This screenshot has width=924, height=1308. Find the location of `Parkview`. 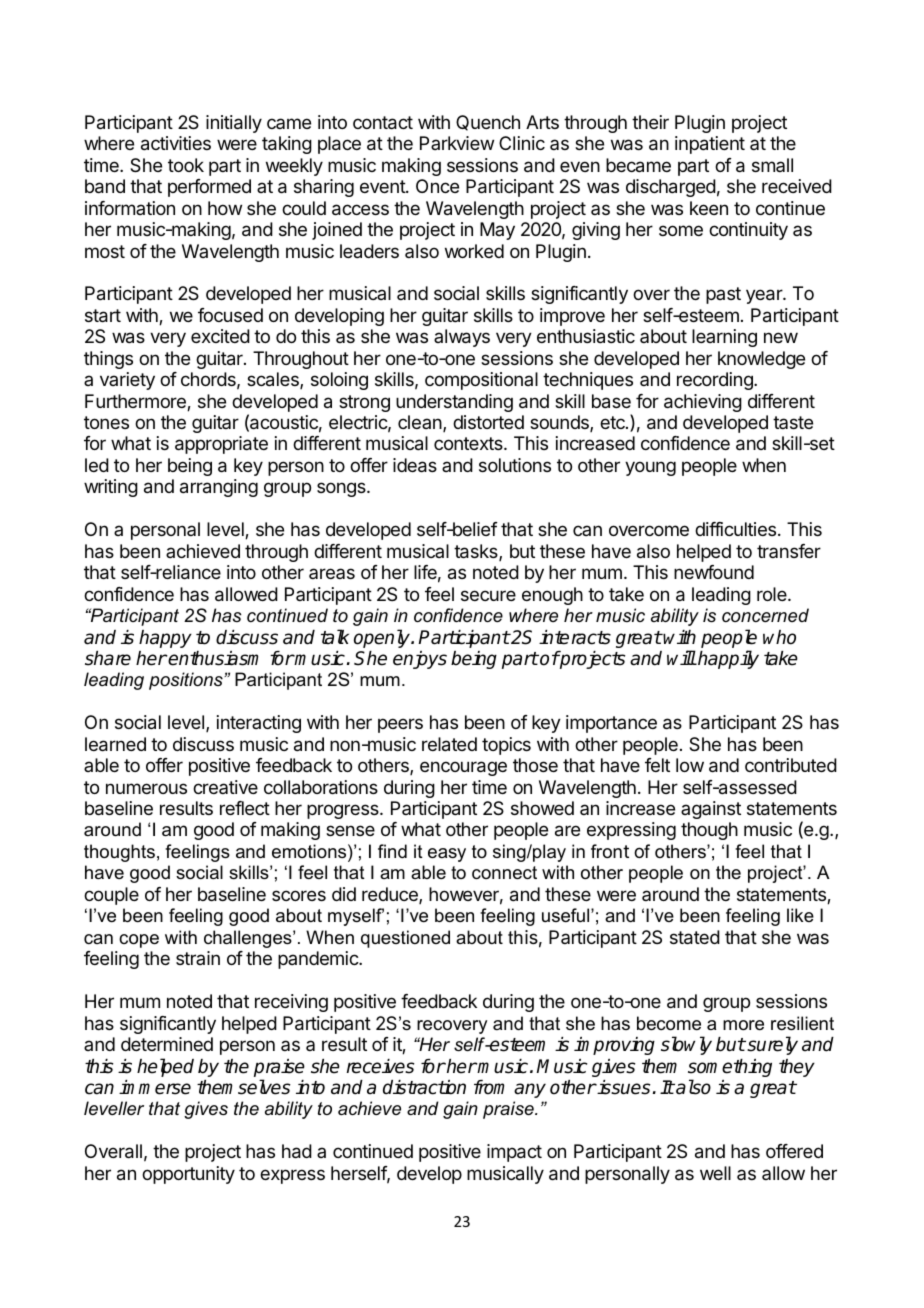

Parkview is located at coordinates (457, 143).
